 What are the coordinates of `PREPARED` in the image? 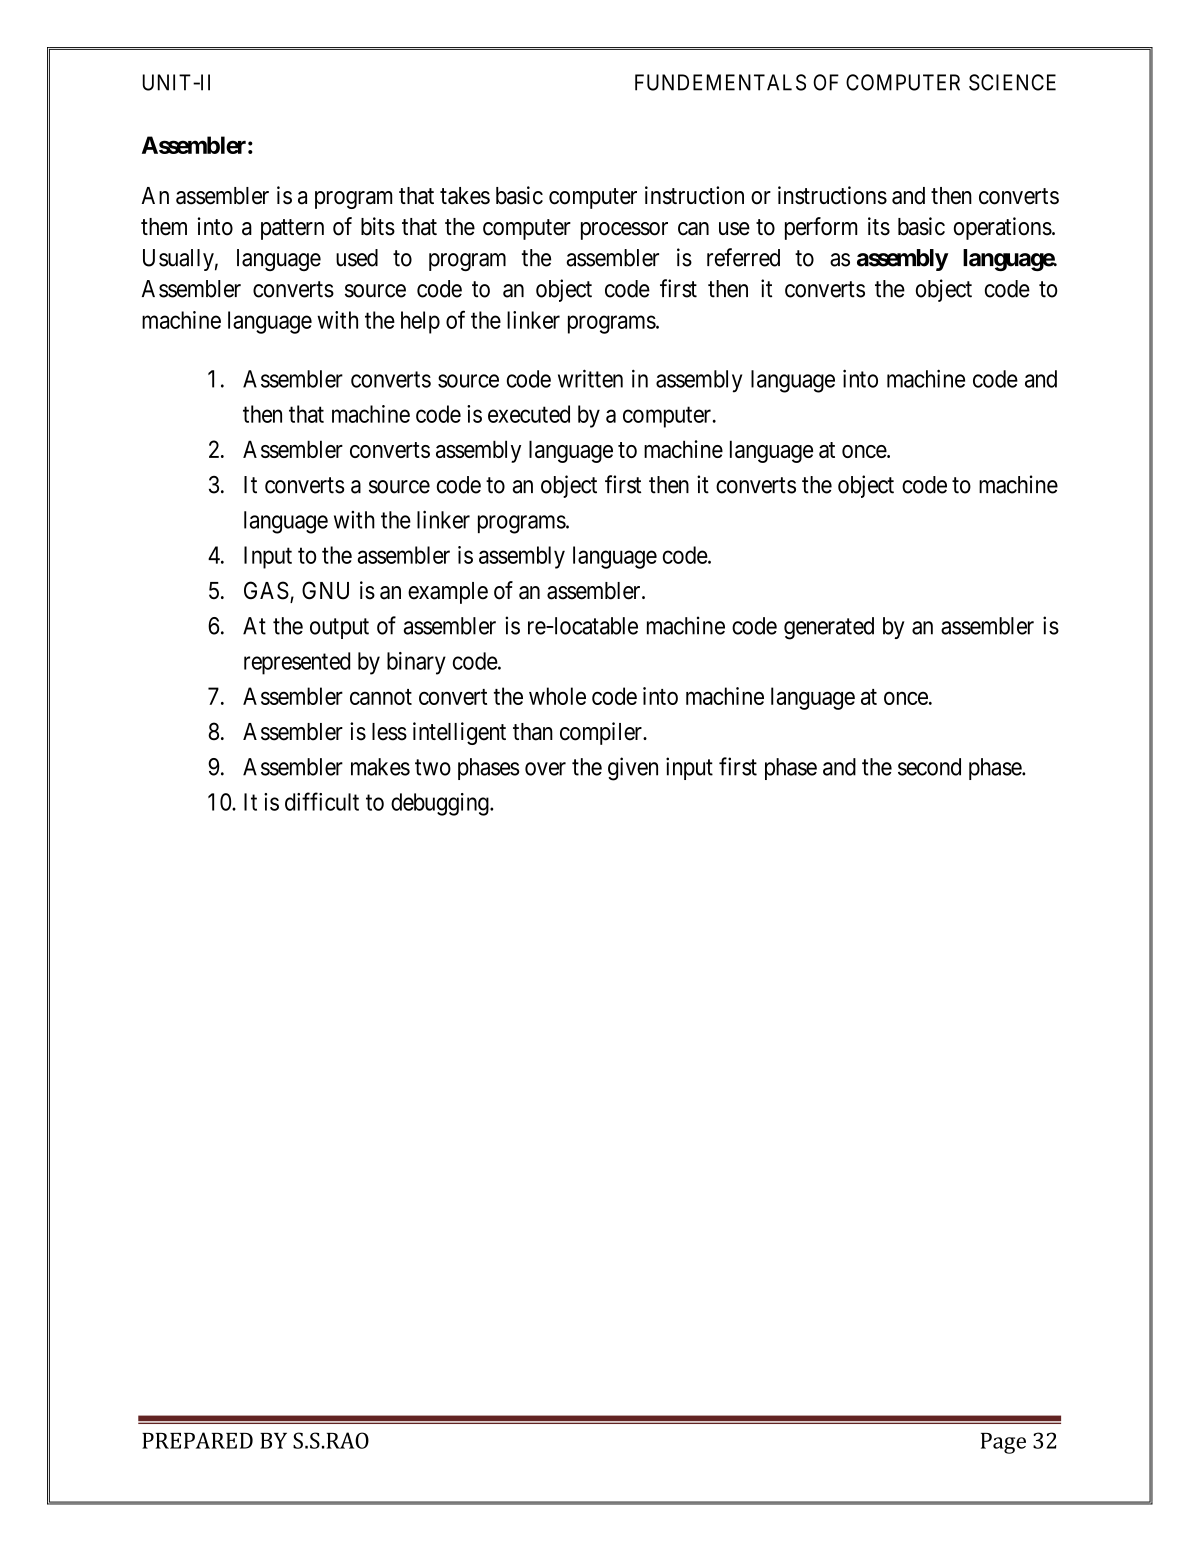 It's located at (197, 1440).
